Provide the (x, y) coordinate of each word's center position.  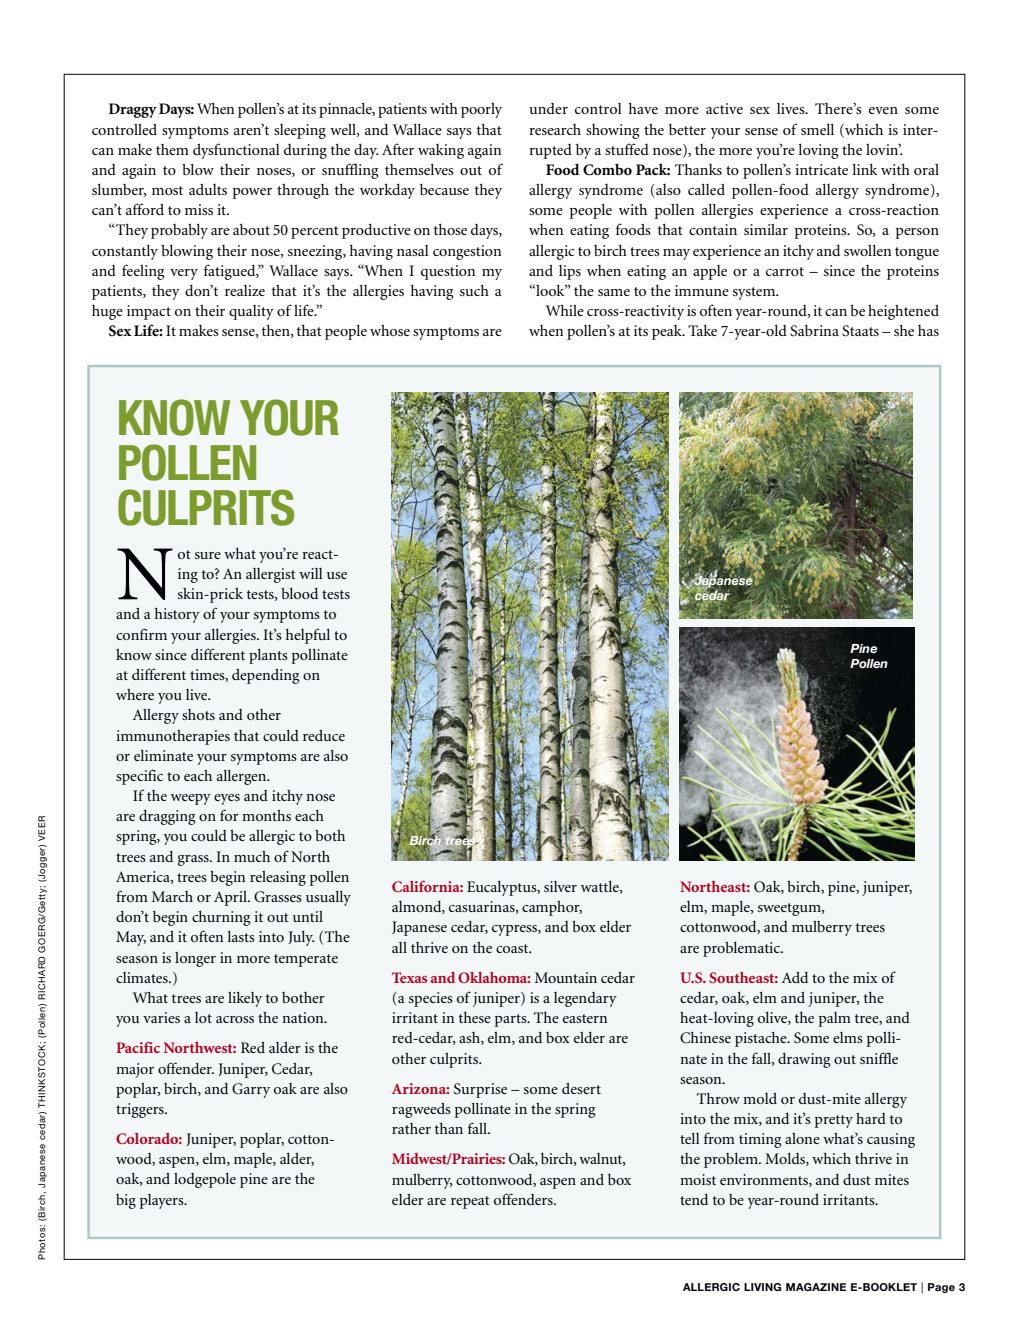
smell (817, 129)
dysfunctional (236, 151)
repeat (470, 1202)
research (555, 129)
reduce (324, 735)
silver (560, 886)
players (163, 1201)
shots (198, 714)
